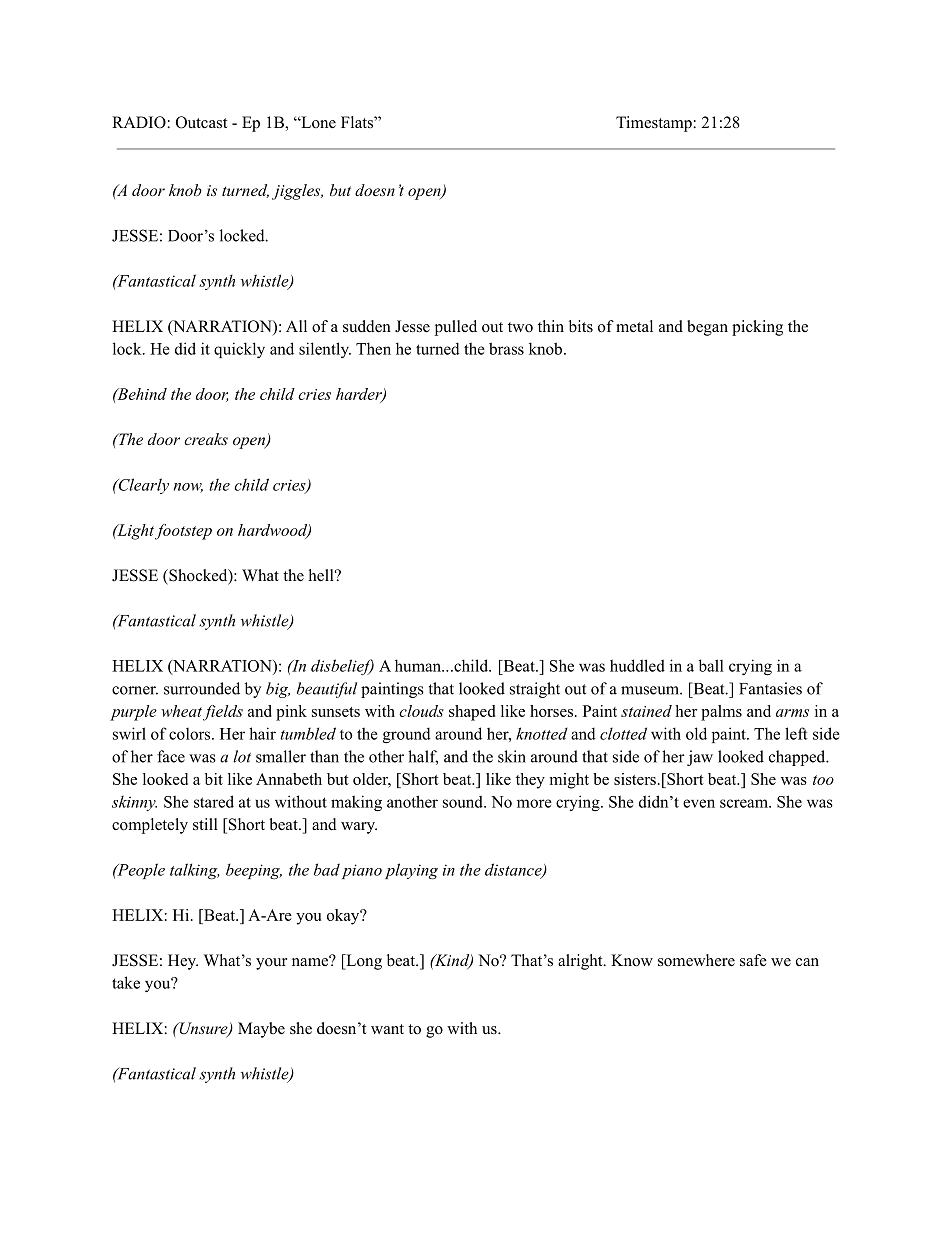 Image resolution: width=952 pixels, height=1233 pixels. What do you see at coordinates (201, 122) in the document?
I see `Outcast` at bounding box center [201, 122].
